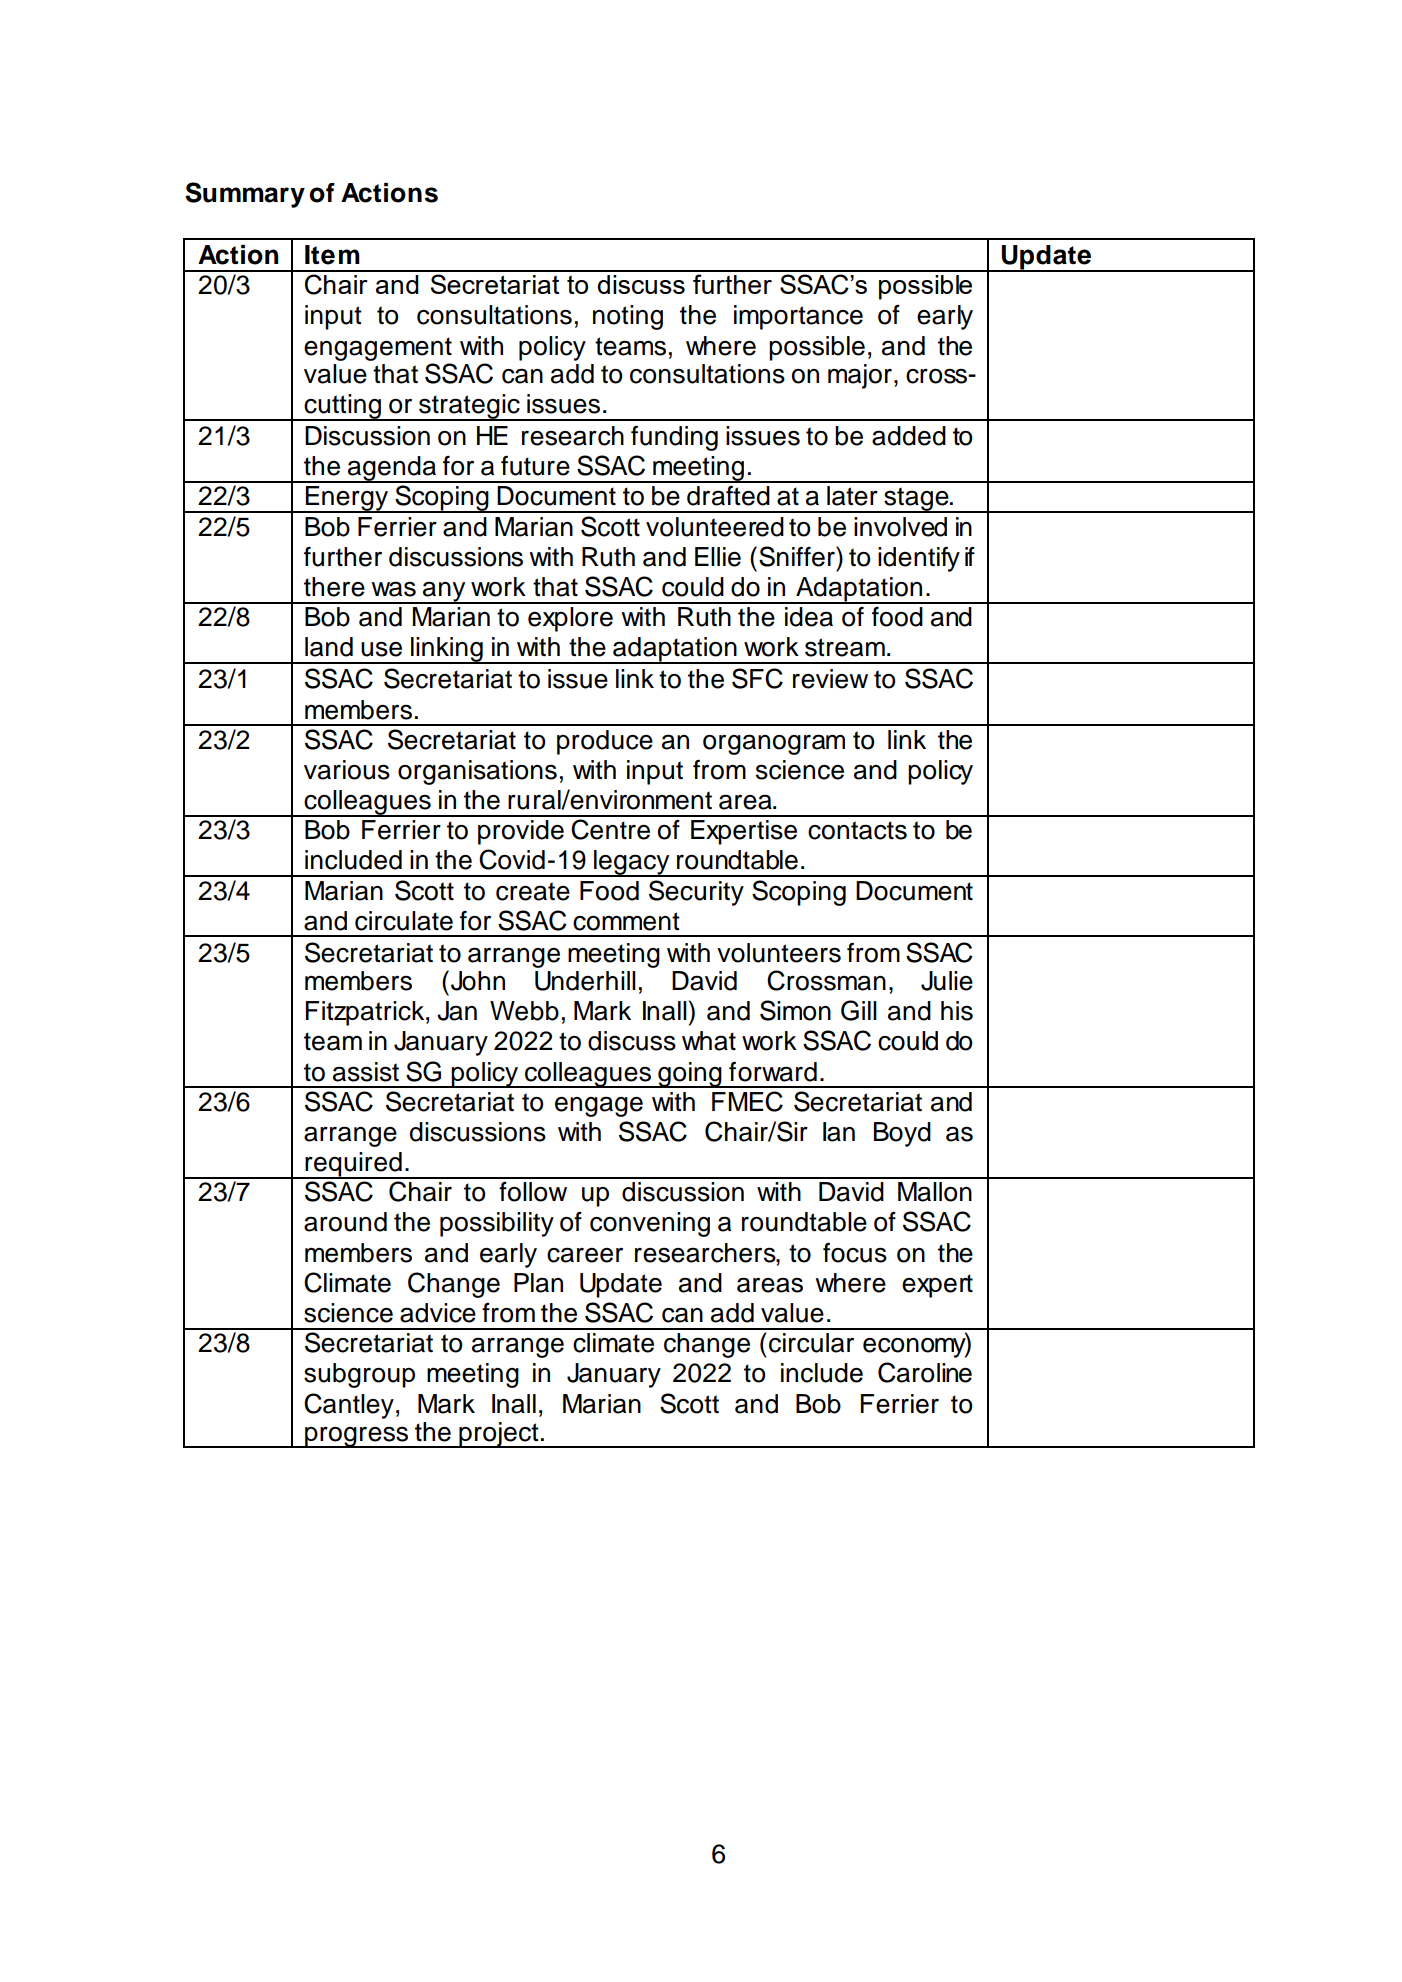 The height and width of the screenshot is (1982, 1402). Describe the element at coordinates (359, 1375) in the screenshot. I see `subgroup` at that location.
